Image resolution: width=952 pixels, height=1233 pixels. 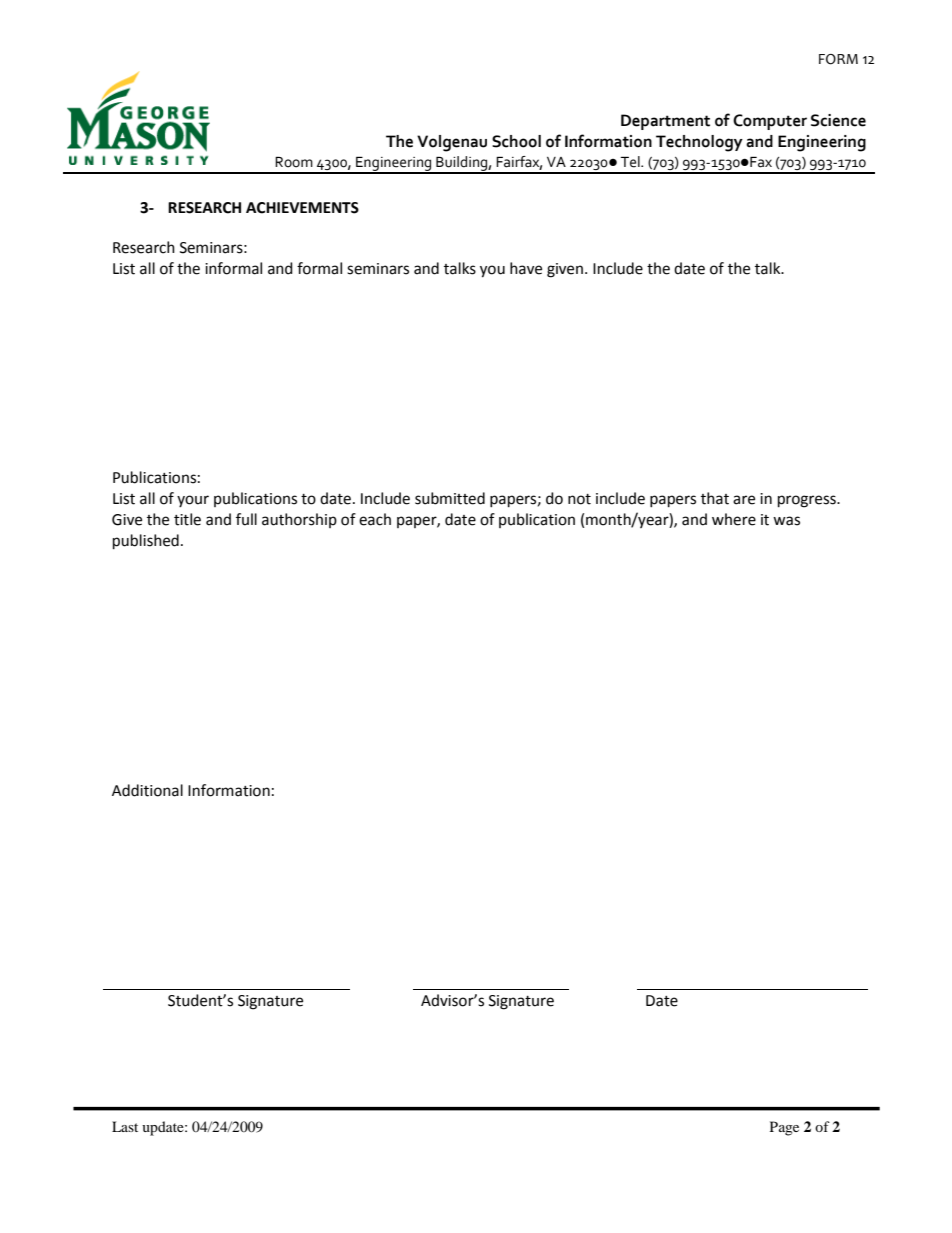 What do you see at coordinates (734, 519) in the screenshot?
I see `where` at bounding box center [734, 519].
